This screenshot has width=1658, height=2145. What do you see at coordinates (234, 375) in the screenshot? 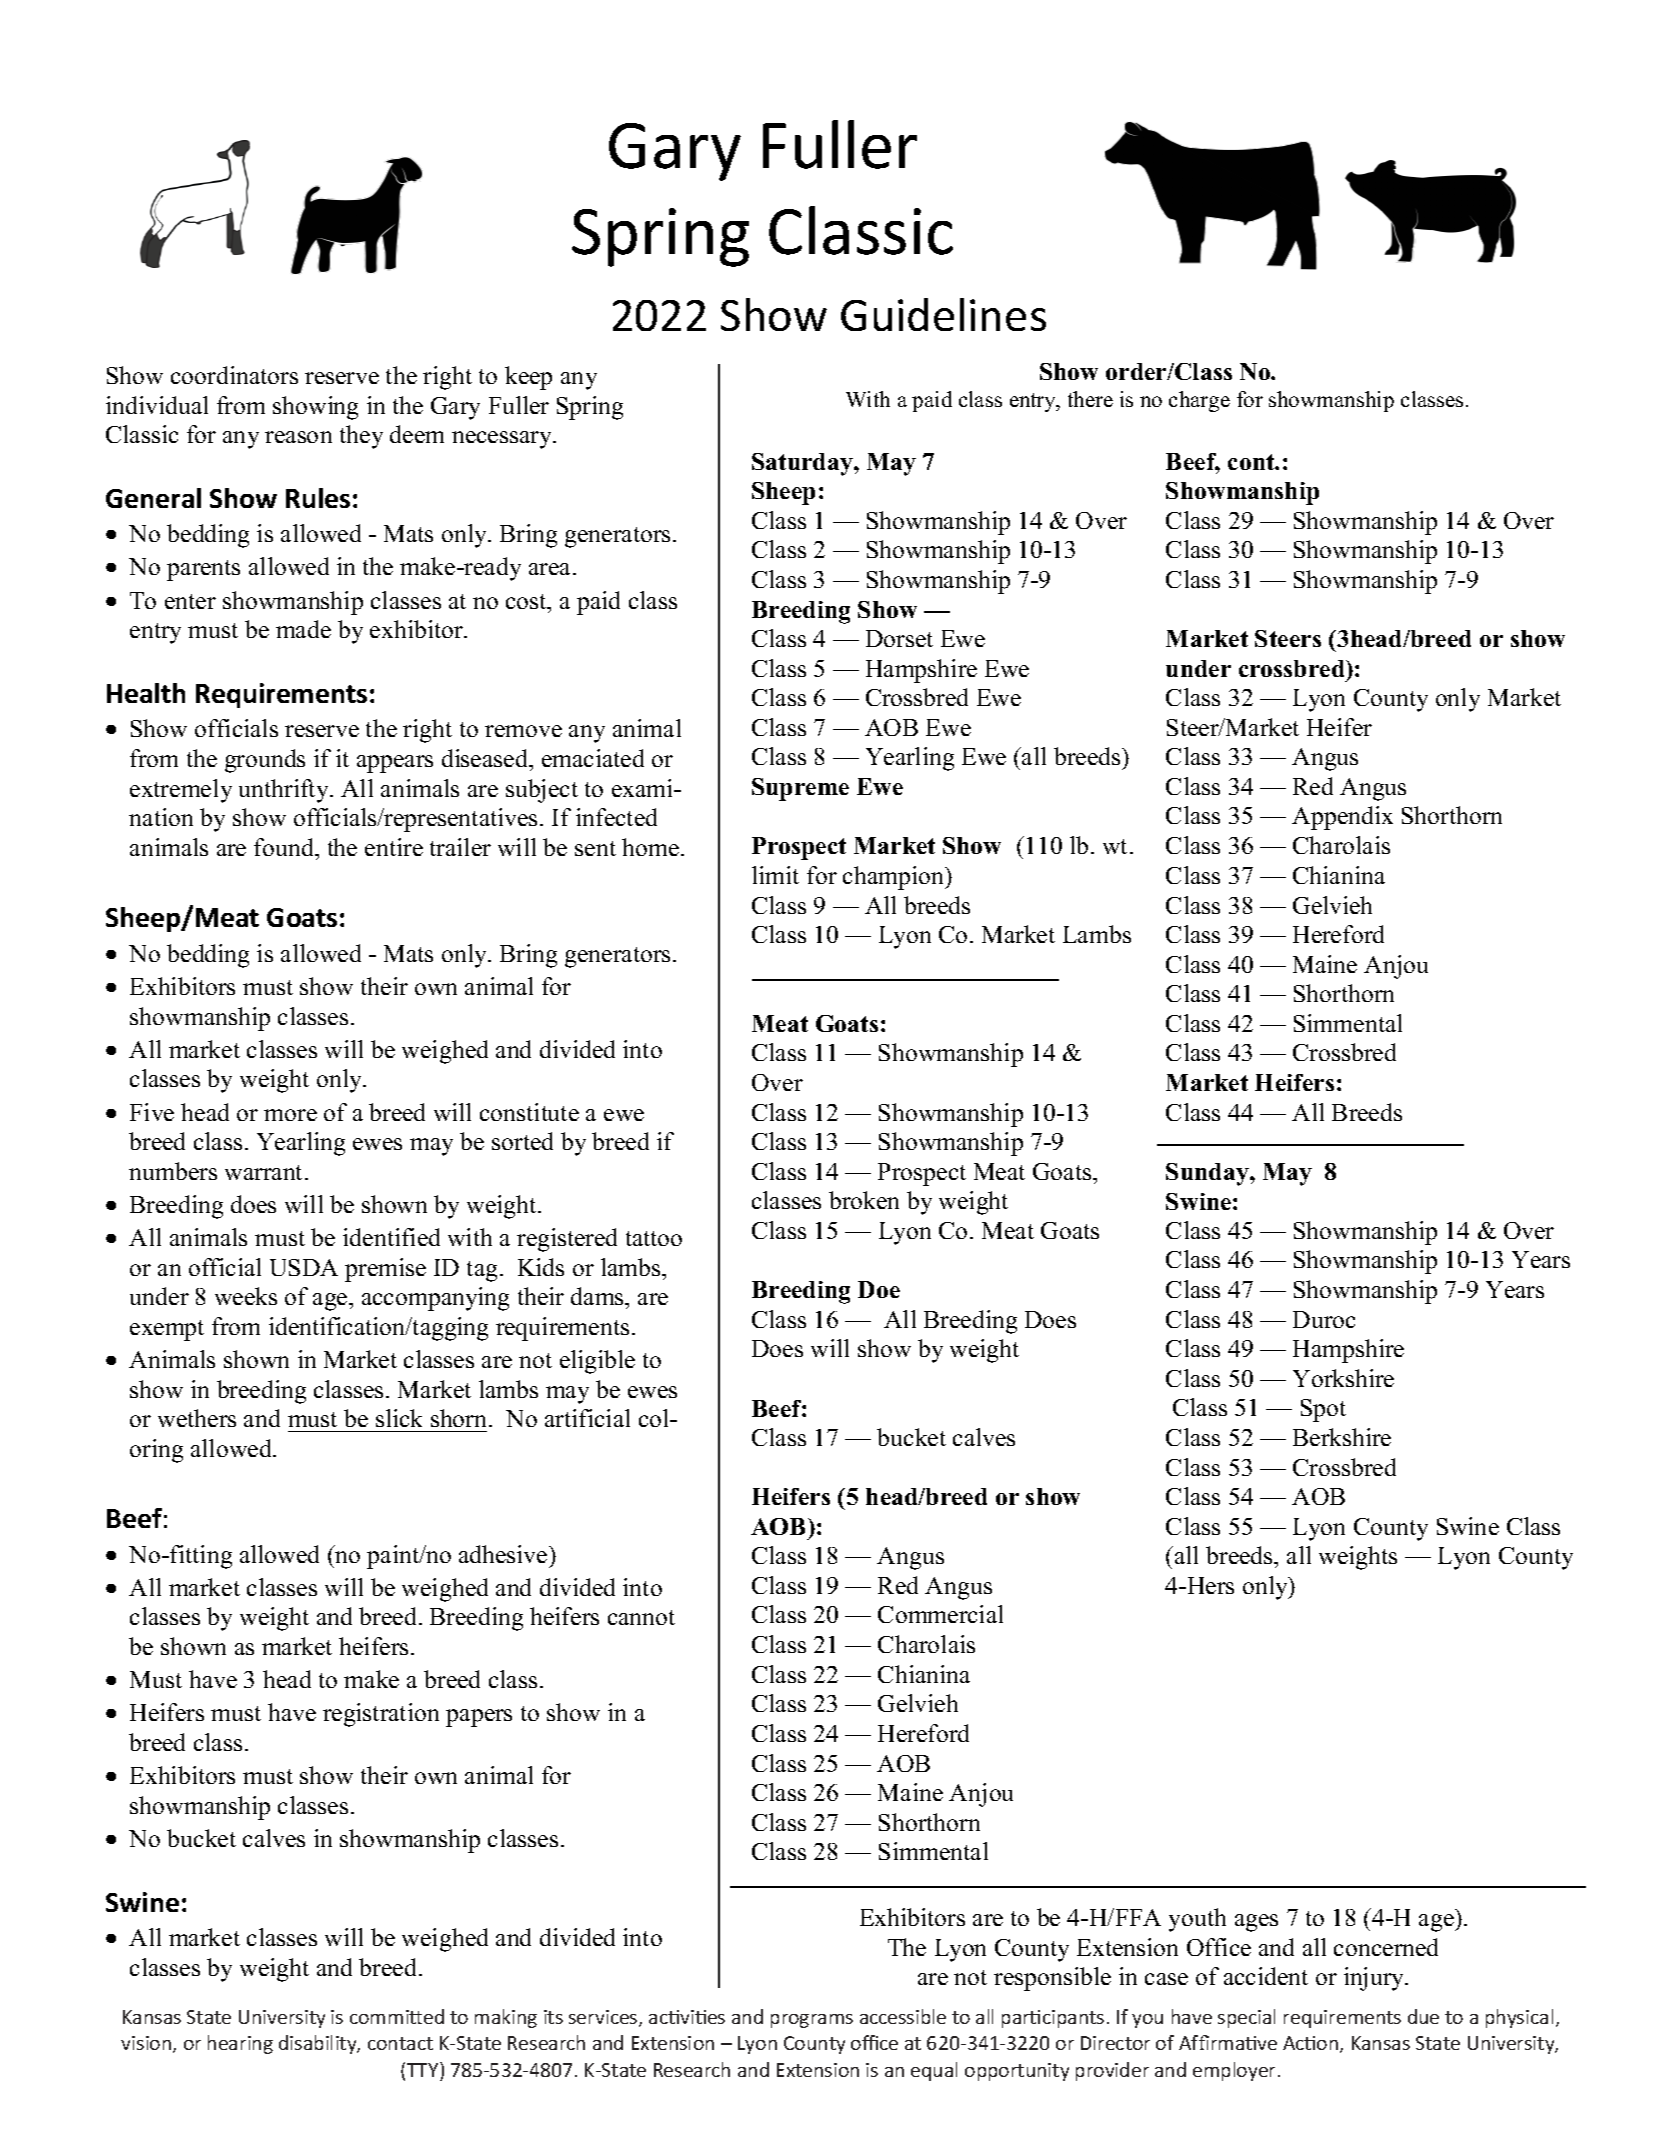
I see `coordinators` at bounding box center [234, 375].
